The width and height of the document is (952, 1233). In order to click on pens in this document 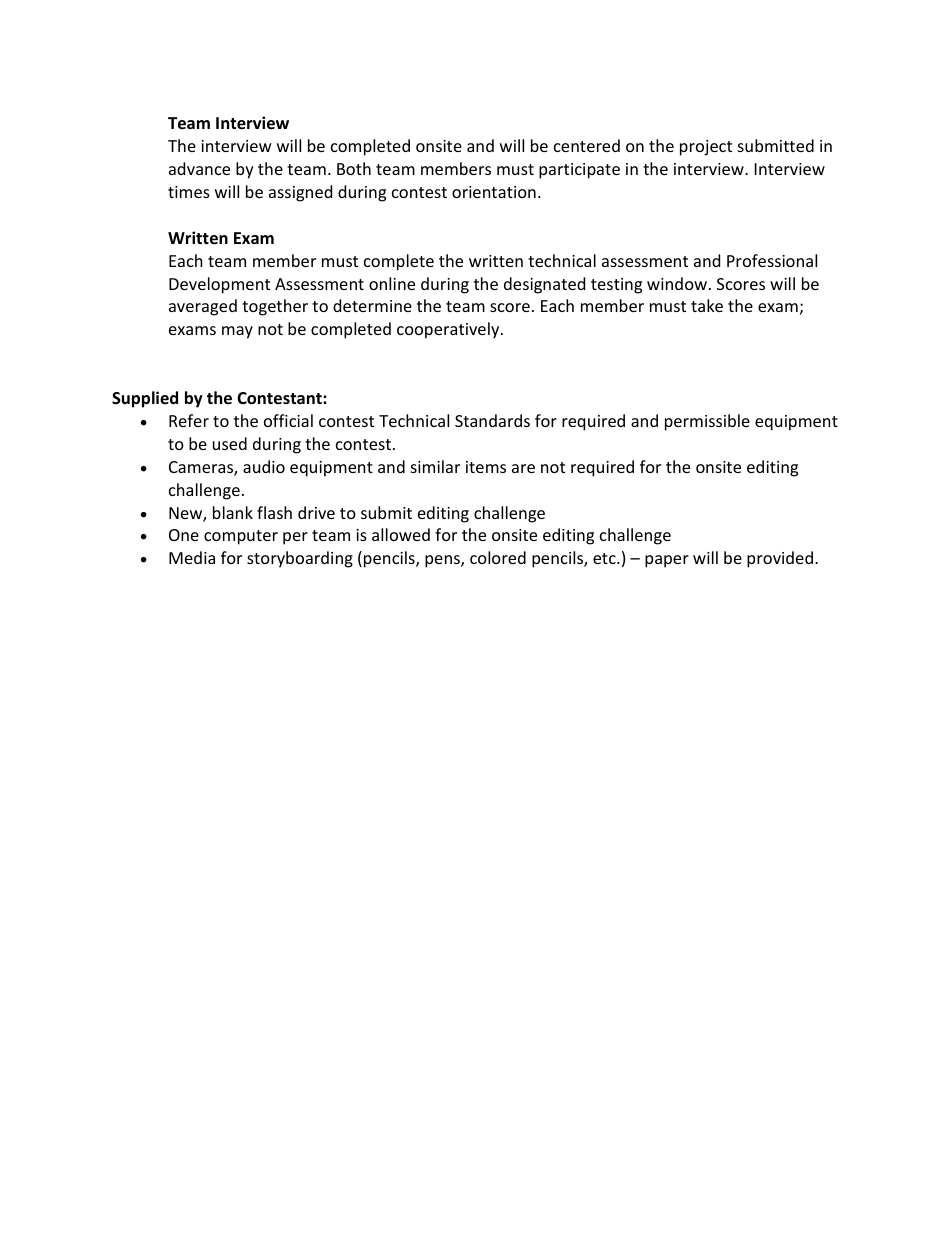, I will do `click(443, 561)`.
